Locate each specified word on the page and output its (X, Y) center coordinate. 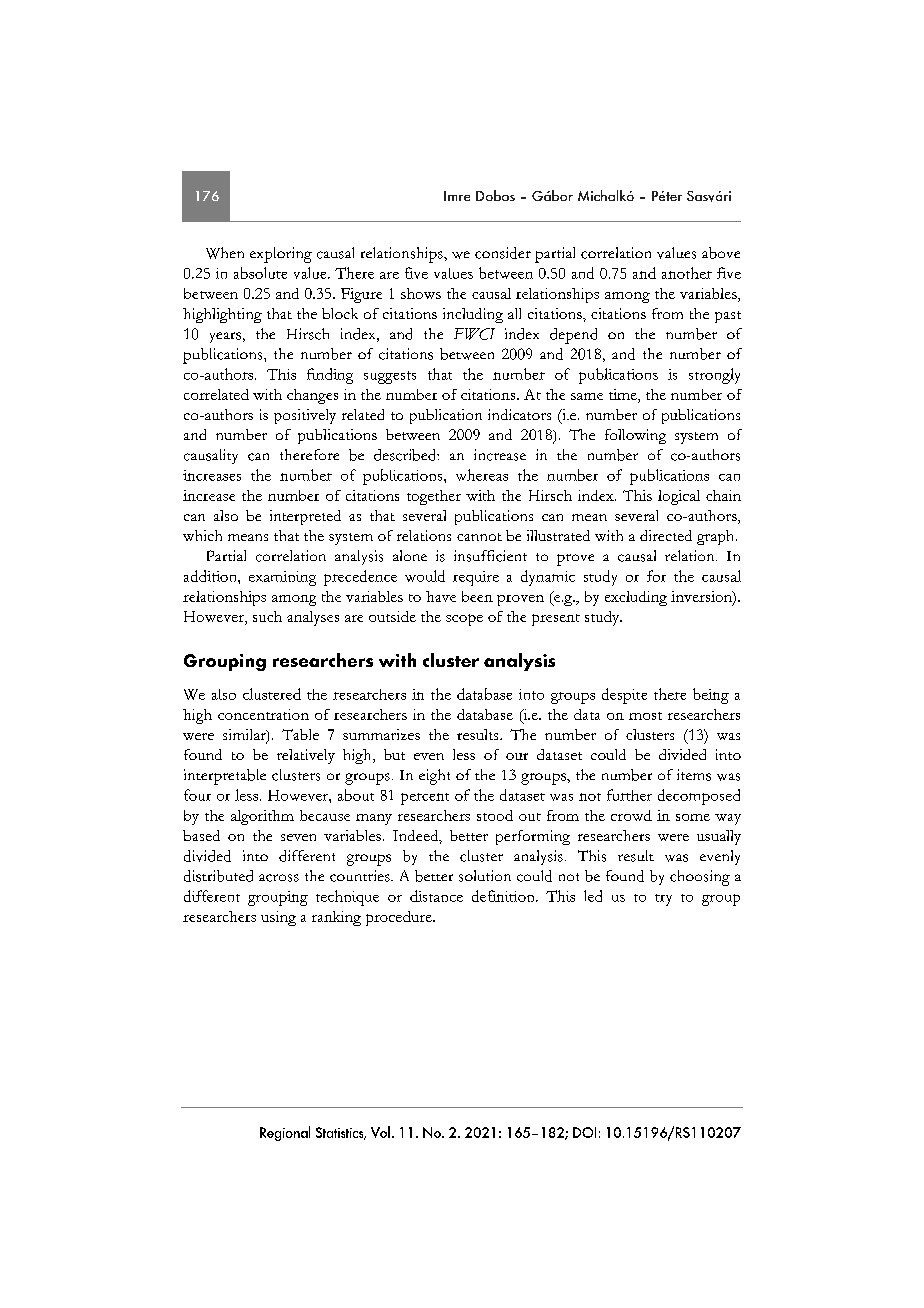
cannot (479, 537)
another (687, 273)
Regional (285, 1133)
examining (282, 578)
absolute (260, 273)
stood (495, 815)
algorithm (262, 817)
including (473, 315)
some (693, 817)
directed (666, 535)
